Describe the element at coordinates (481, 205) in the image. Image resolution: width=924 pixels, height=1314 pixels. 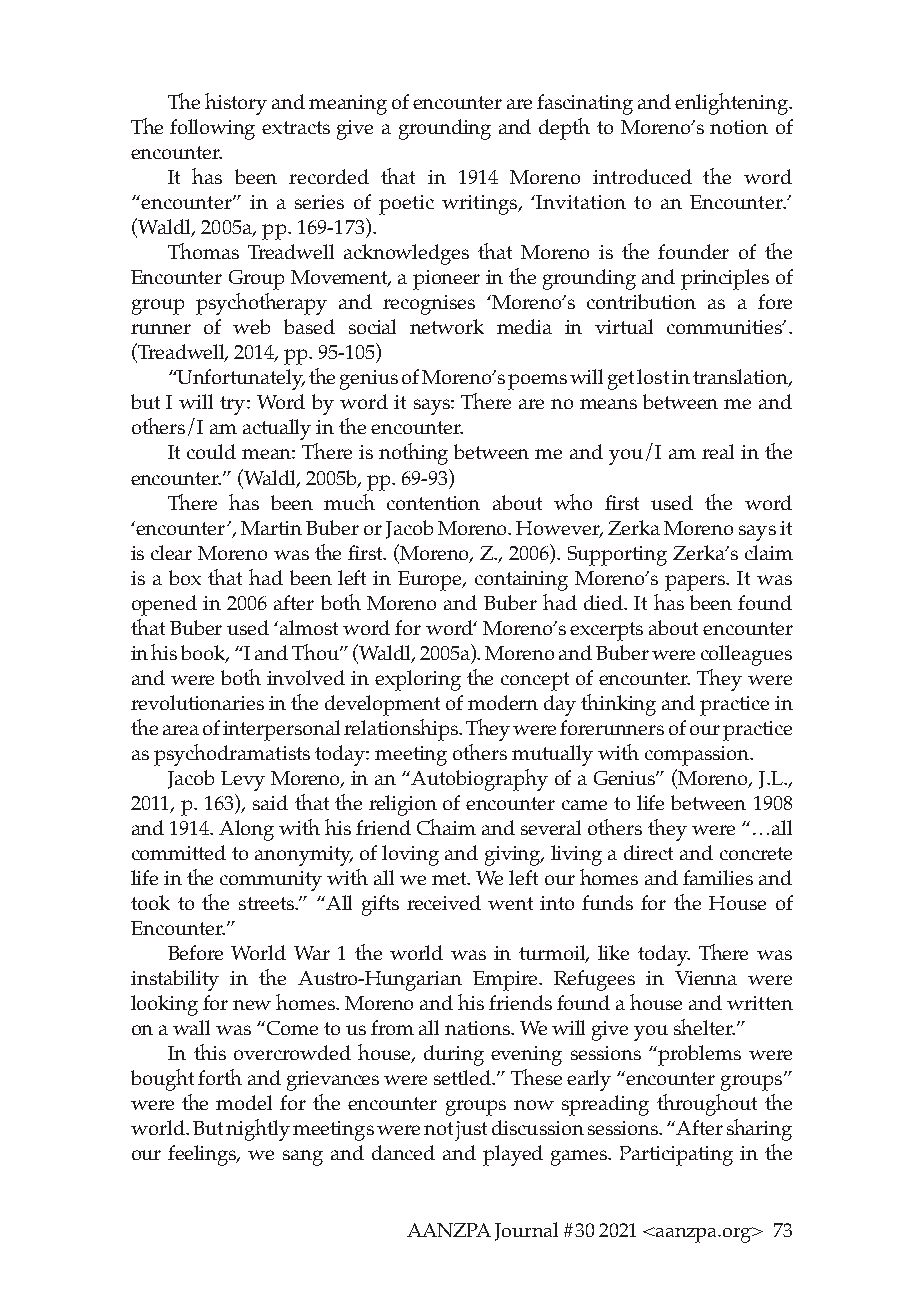
I see `writings` at that location.
